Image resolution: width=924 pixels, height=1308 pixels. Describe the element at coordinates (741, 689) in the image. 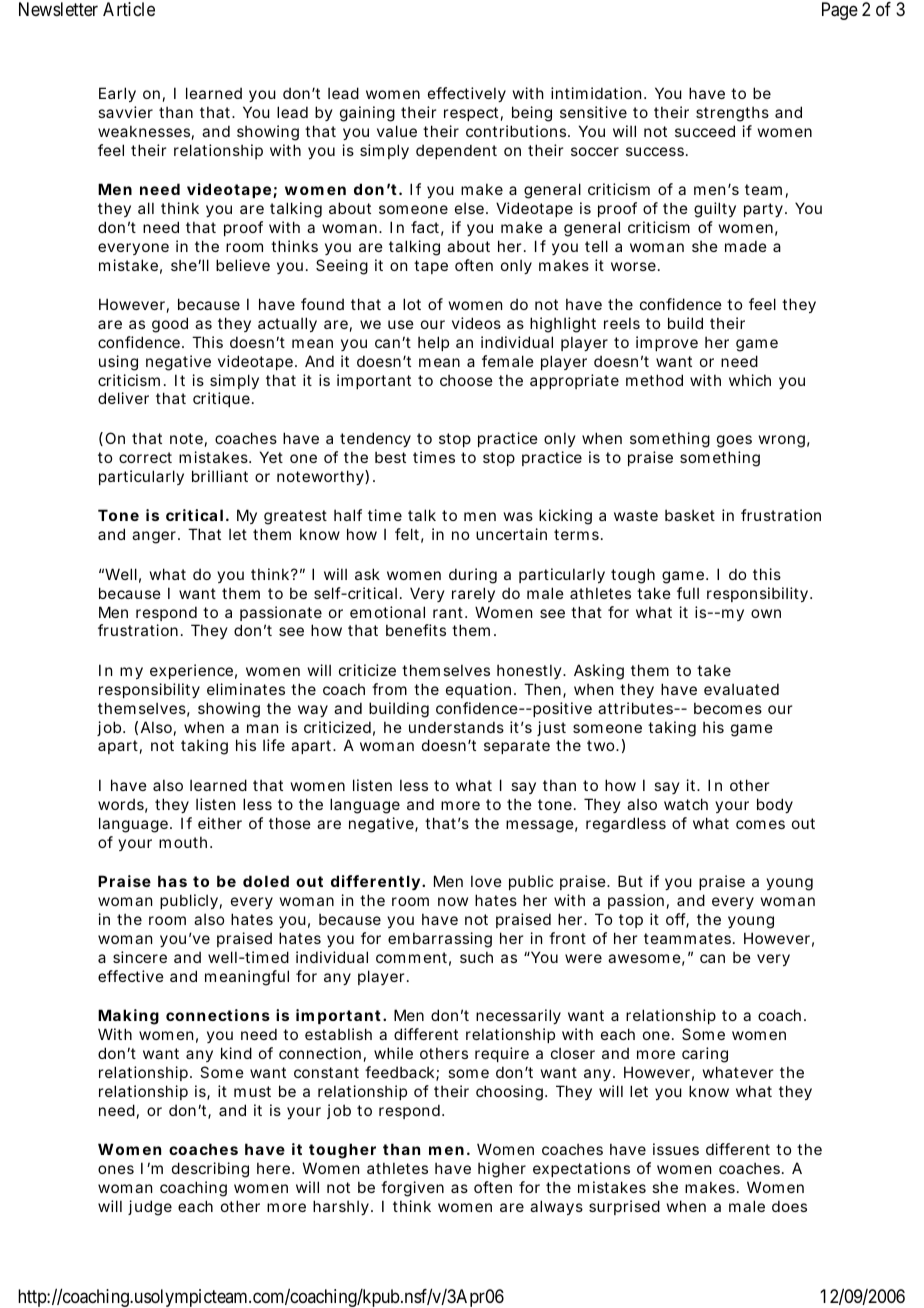

I see `evaluated` at that location.
